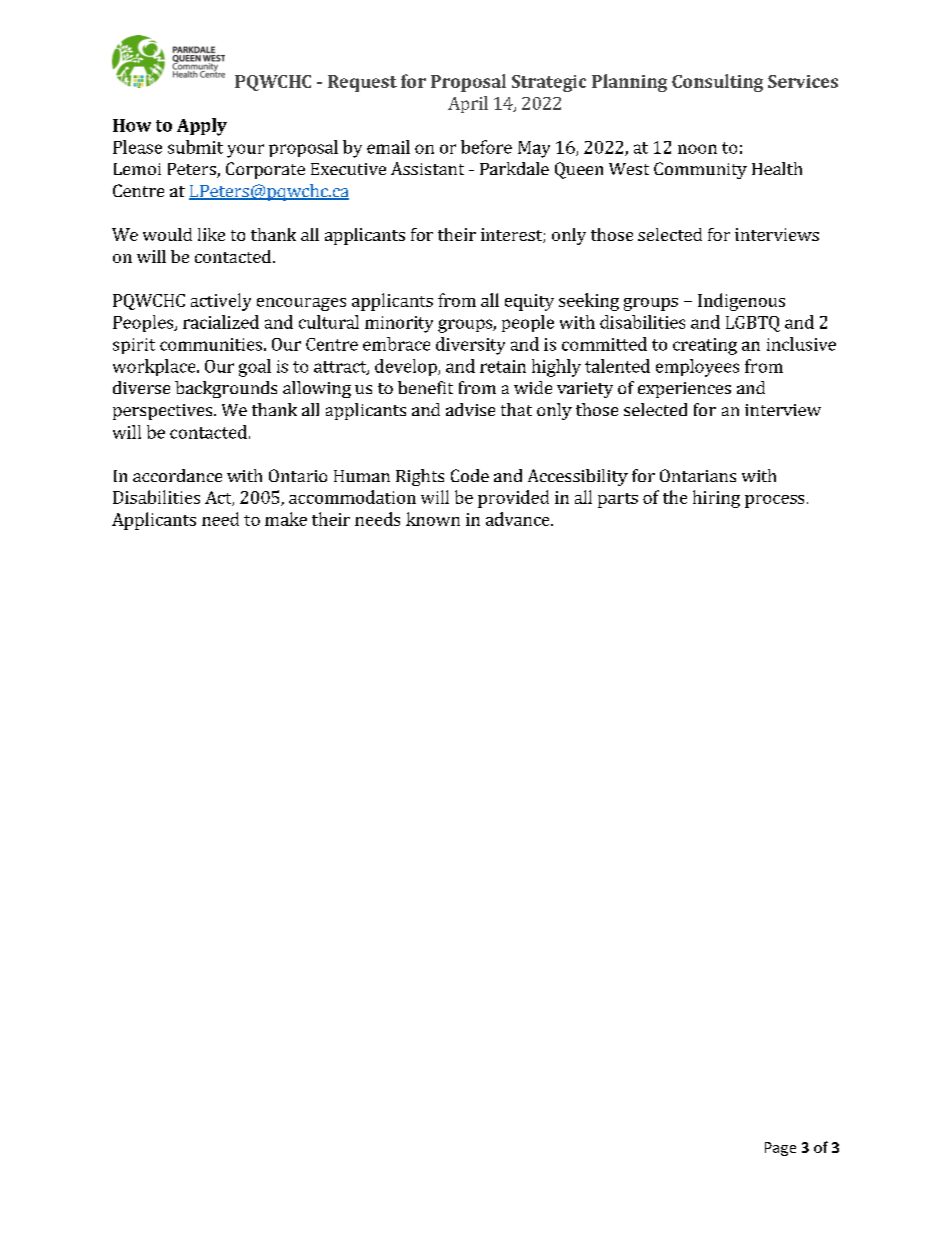  What do you see at coordinates (716, 499) in the document?
I see `hiring` at bounding box center [716, 499].
